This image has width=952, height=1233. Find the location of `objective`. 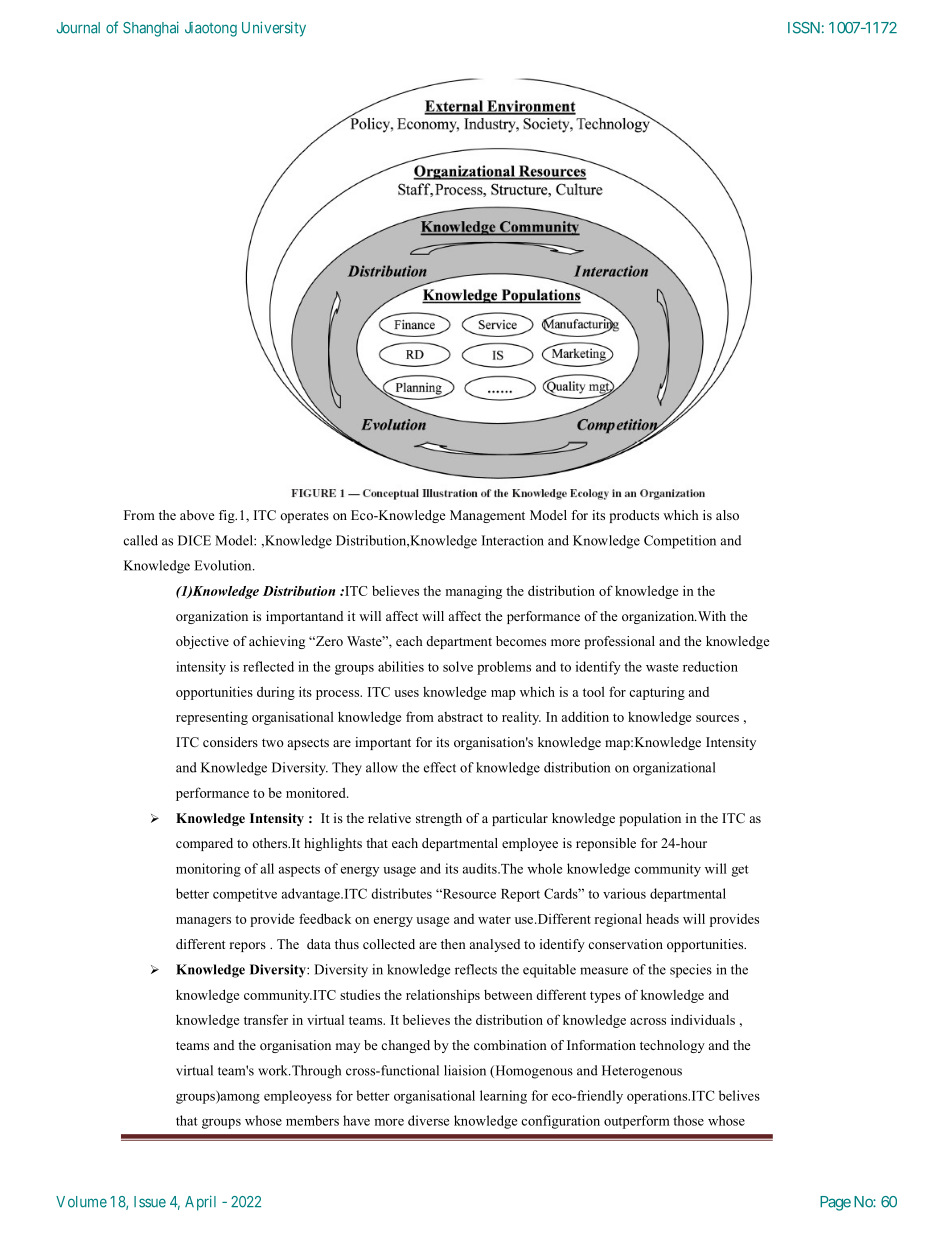

objective is located at coordinates (202, 642).
